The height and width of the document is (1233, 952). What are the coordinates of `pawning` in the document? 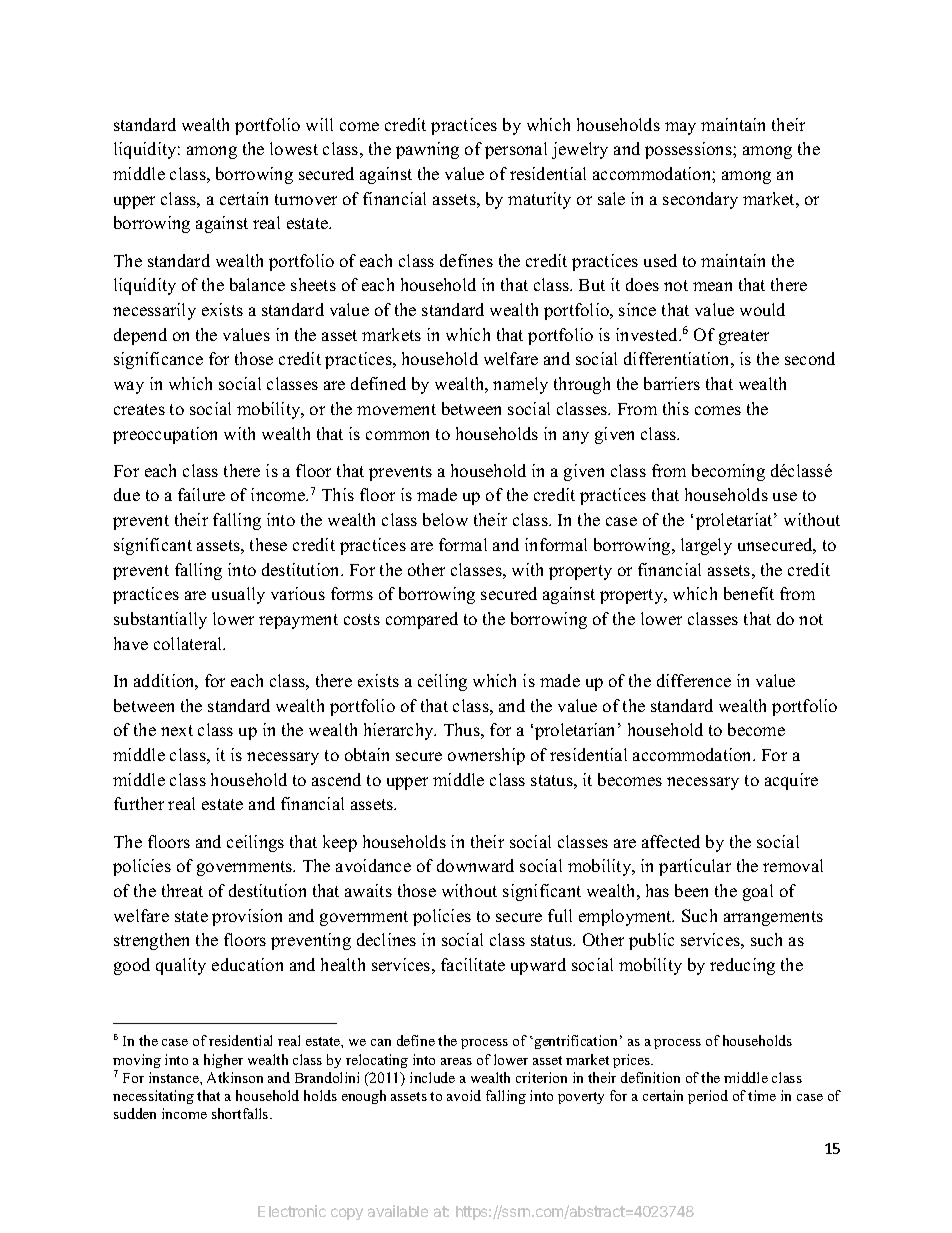 It's located at (427, 150).
